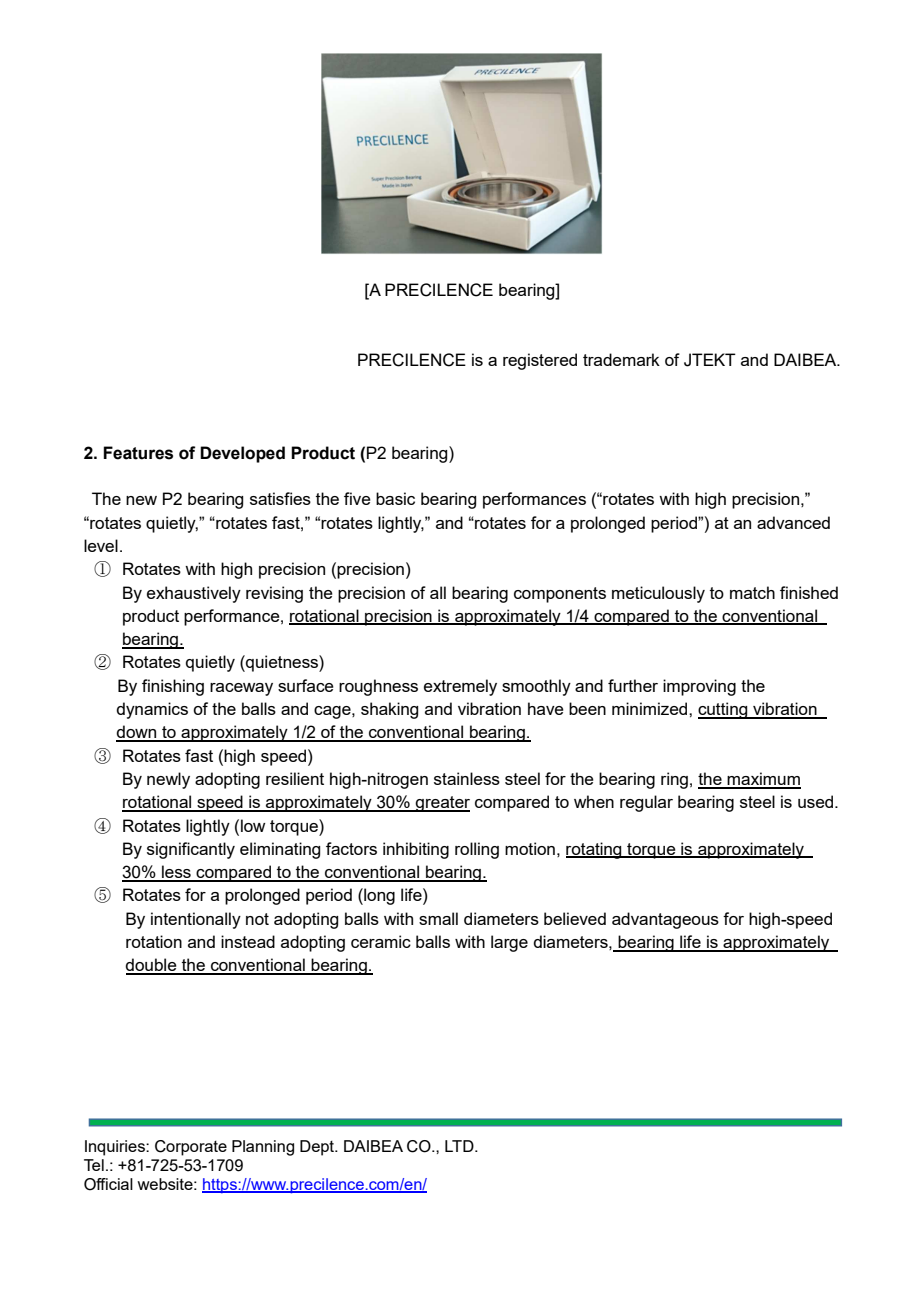 The height and width of the page is (1308, 924). What do you see at coordinates (460, 1146) in the page?
I see `LTD` at bounding box center [460, 1146].
